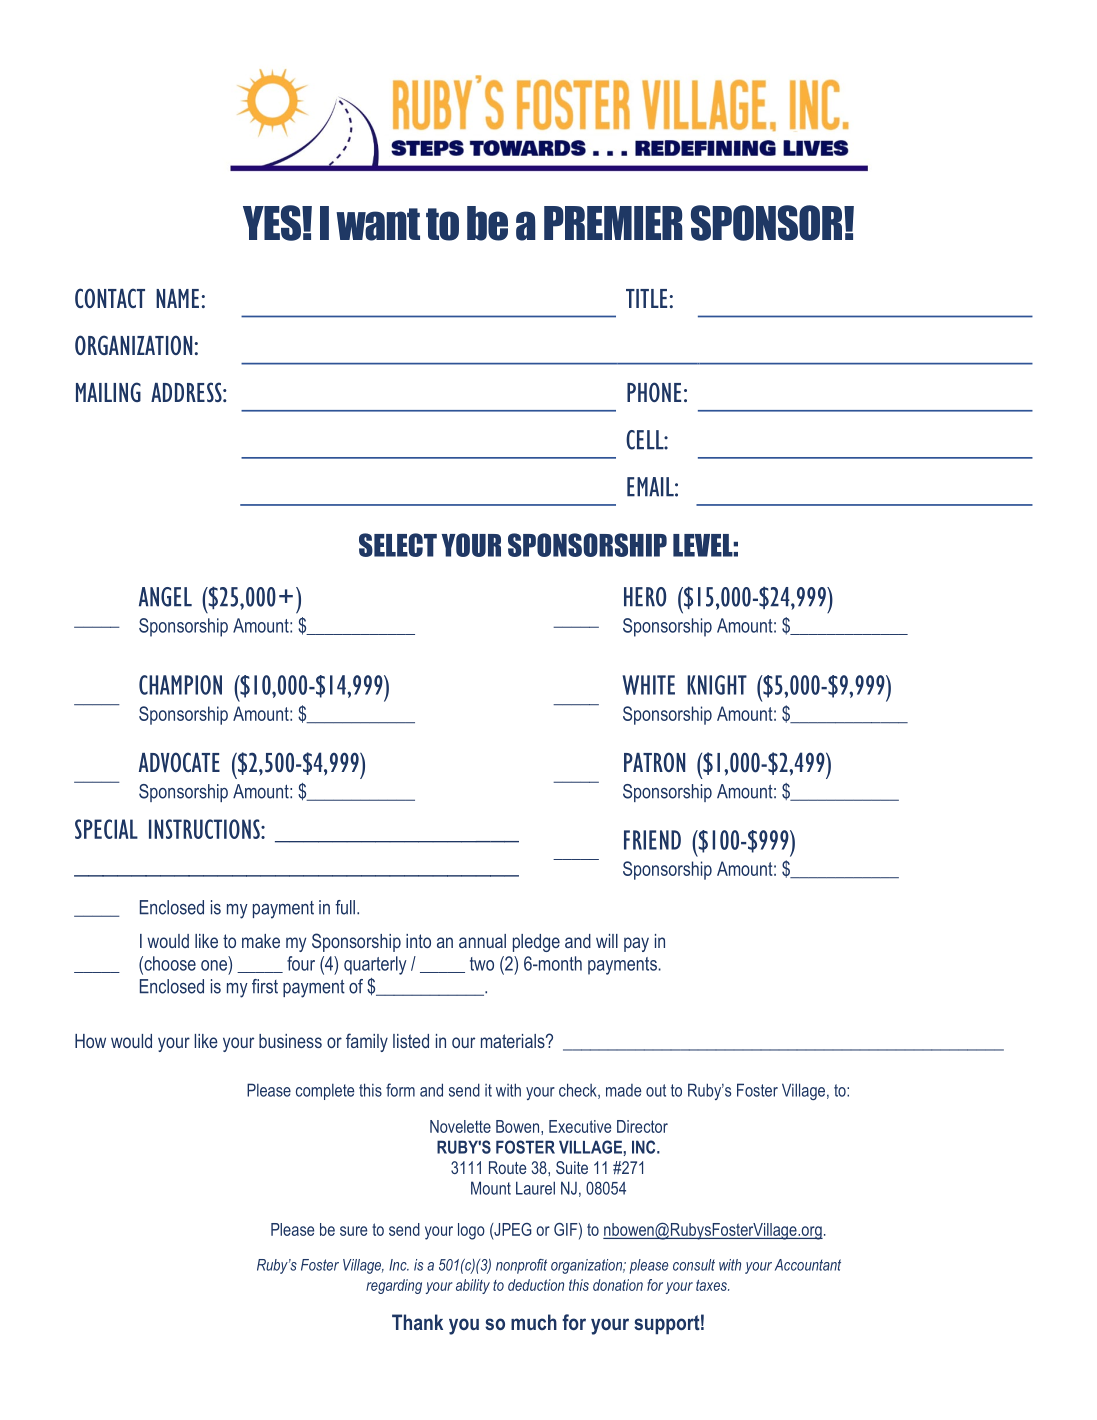 The width and height of the screenshot is (1097, 1420). What do you see at coordinates (398, 545) in the screenshot?
I see `SELECT` at bounding box center [398, 545].
